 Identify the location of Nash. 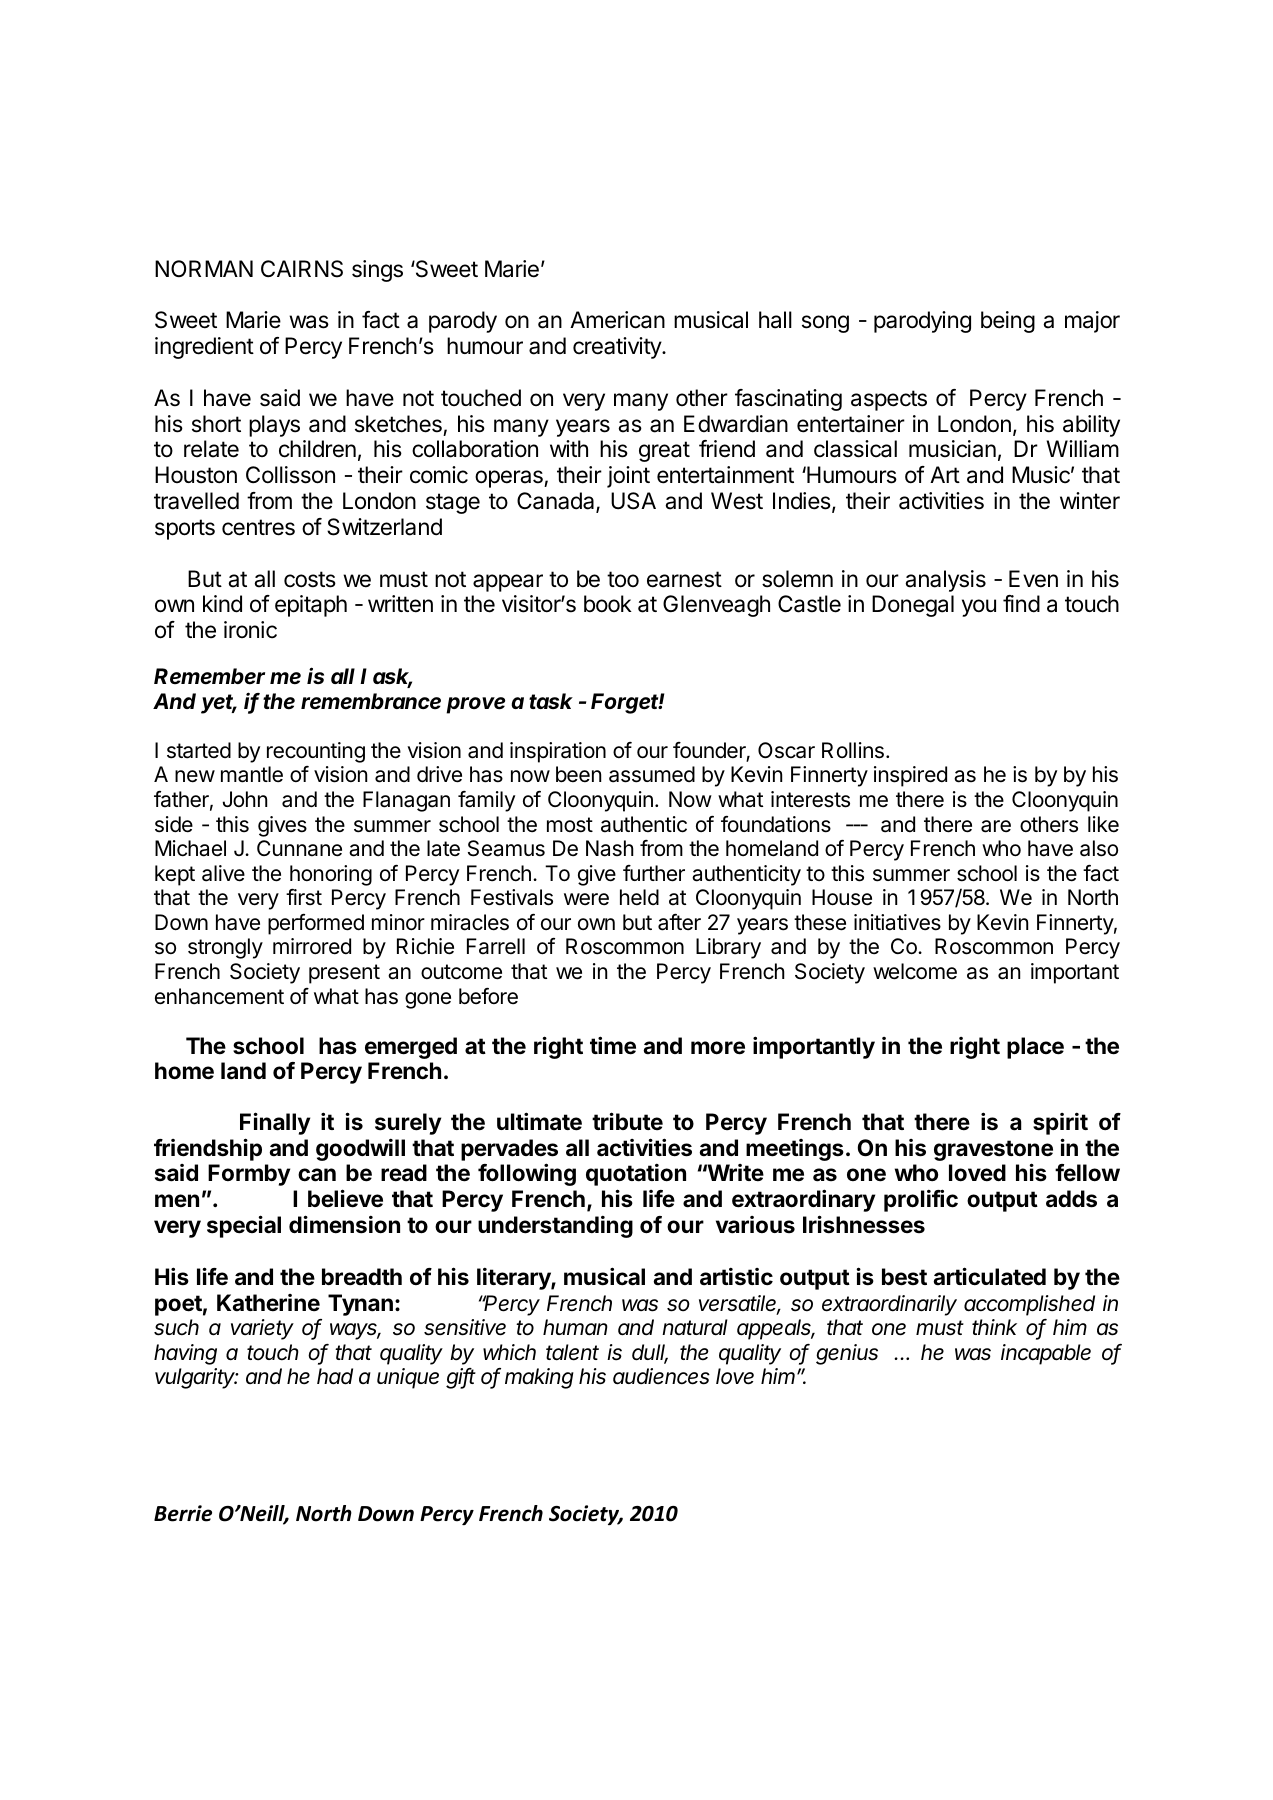
(610, 848).
